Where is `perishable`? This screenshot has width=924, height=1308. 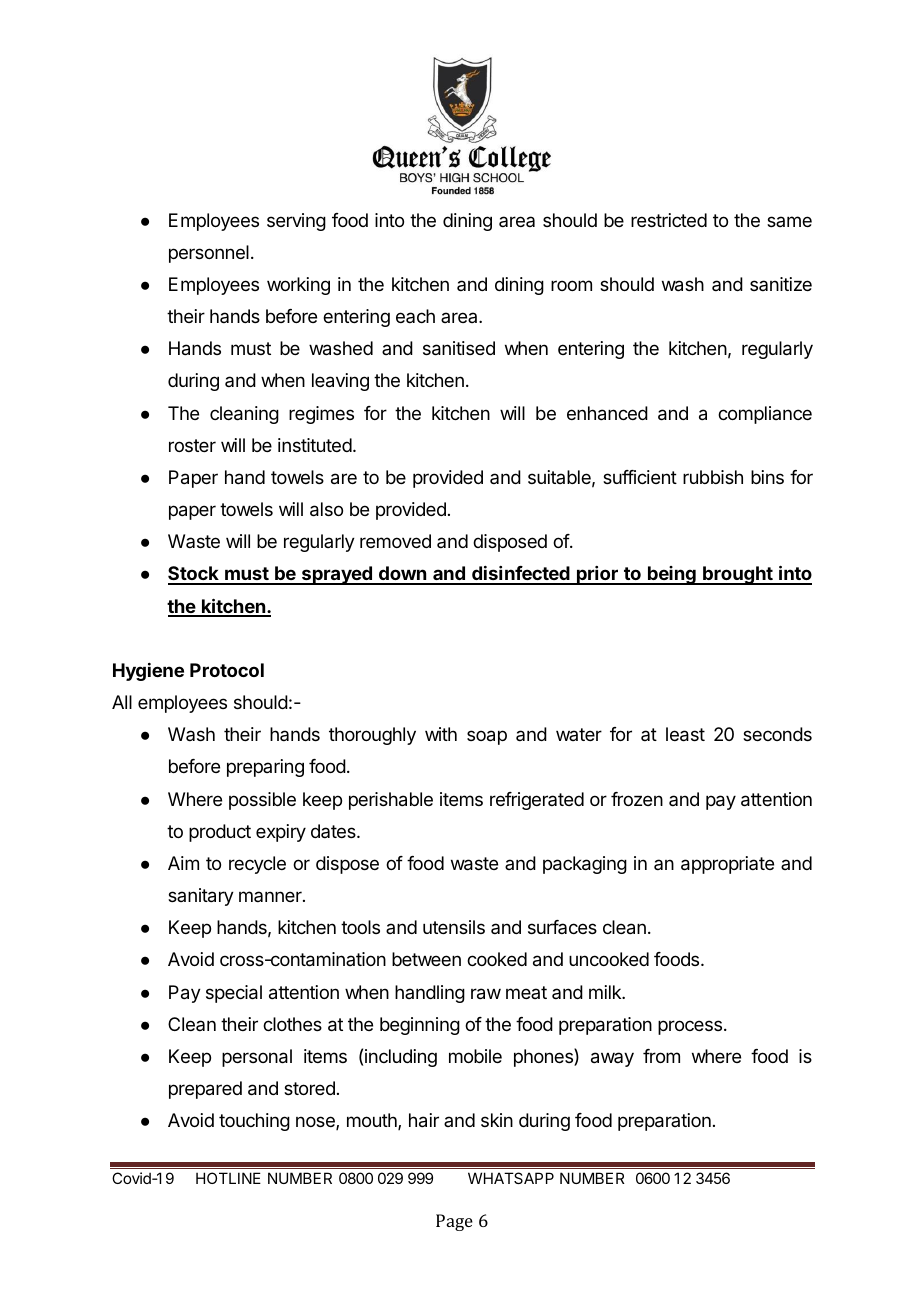 perishable is located at coordinates (391, 801).
